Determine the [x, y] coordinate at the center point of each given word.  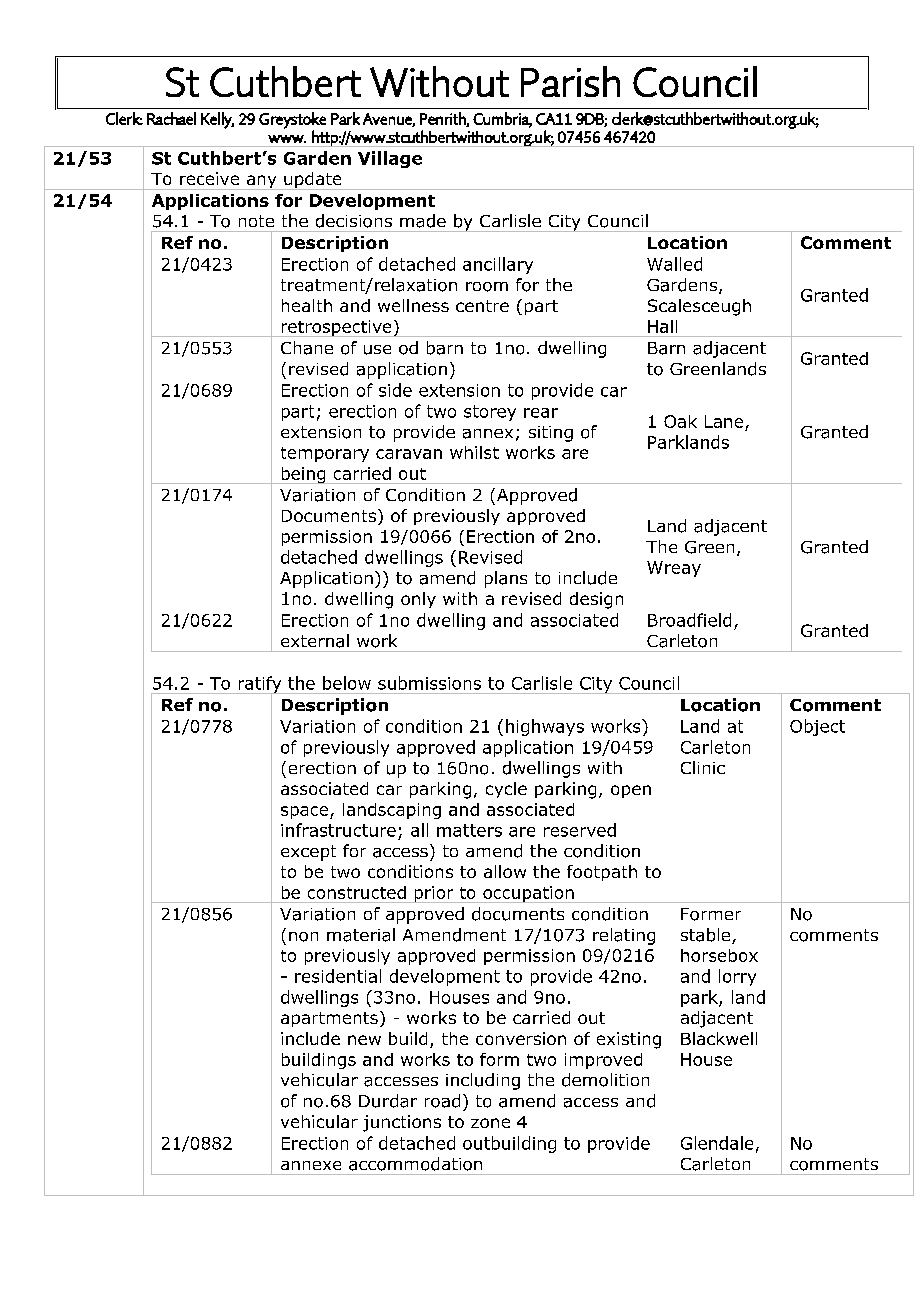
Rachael [171, 118]
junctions [402, 1123]
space [306, 812]
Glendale [717, 1143]
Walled [674, 264]
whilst [474, 452]
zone [490, 1123]
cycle [506, 790]
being [303, 475]
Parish [570, 81]
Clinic [703, 767]
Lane [724, 421]
